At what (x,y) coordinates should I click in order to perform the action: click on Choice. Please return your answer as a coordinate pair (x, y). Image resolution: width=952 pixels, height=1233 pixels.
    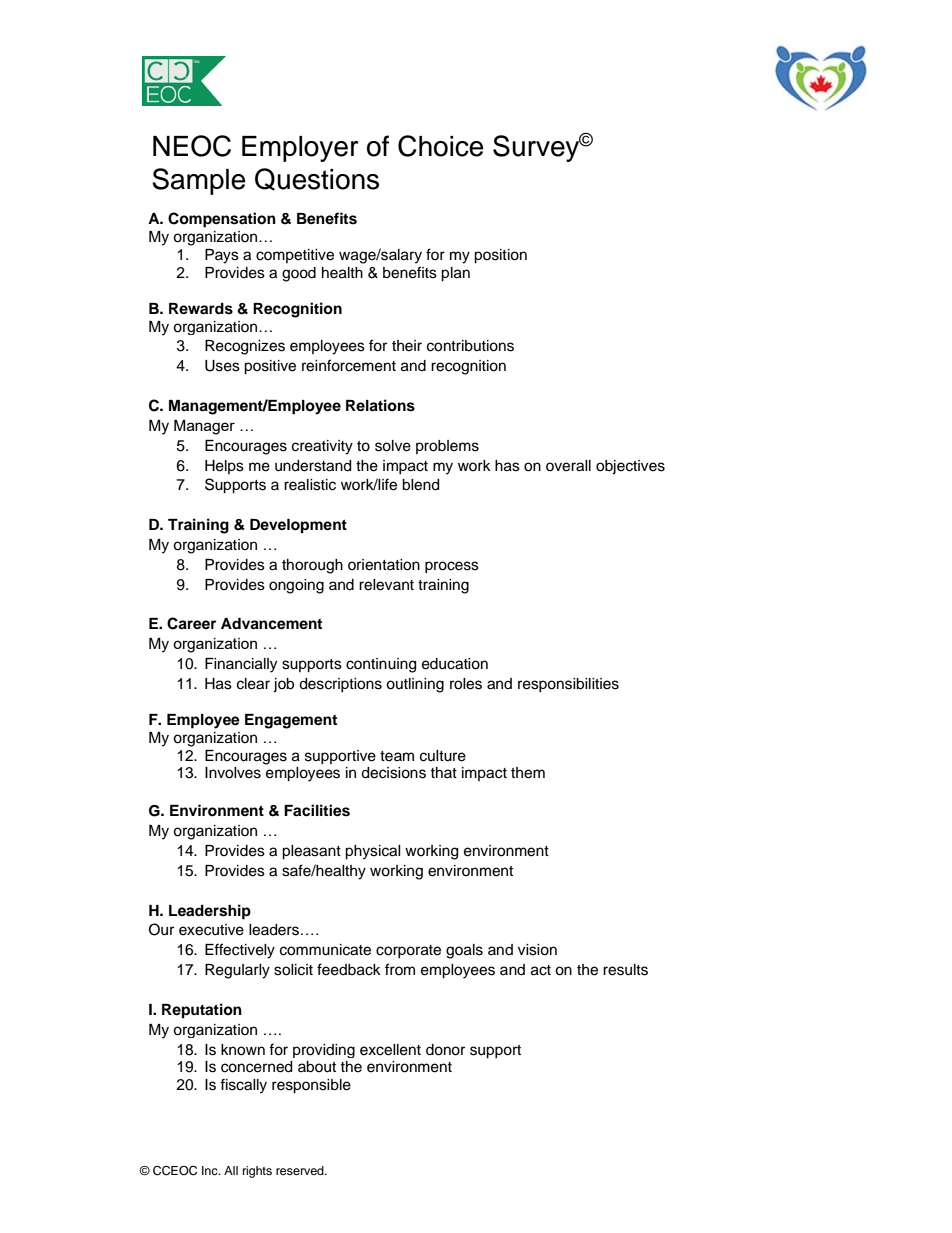
    Looking at the image, I should click on (441, 146).
